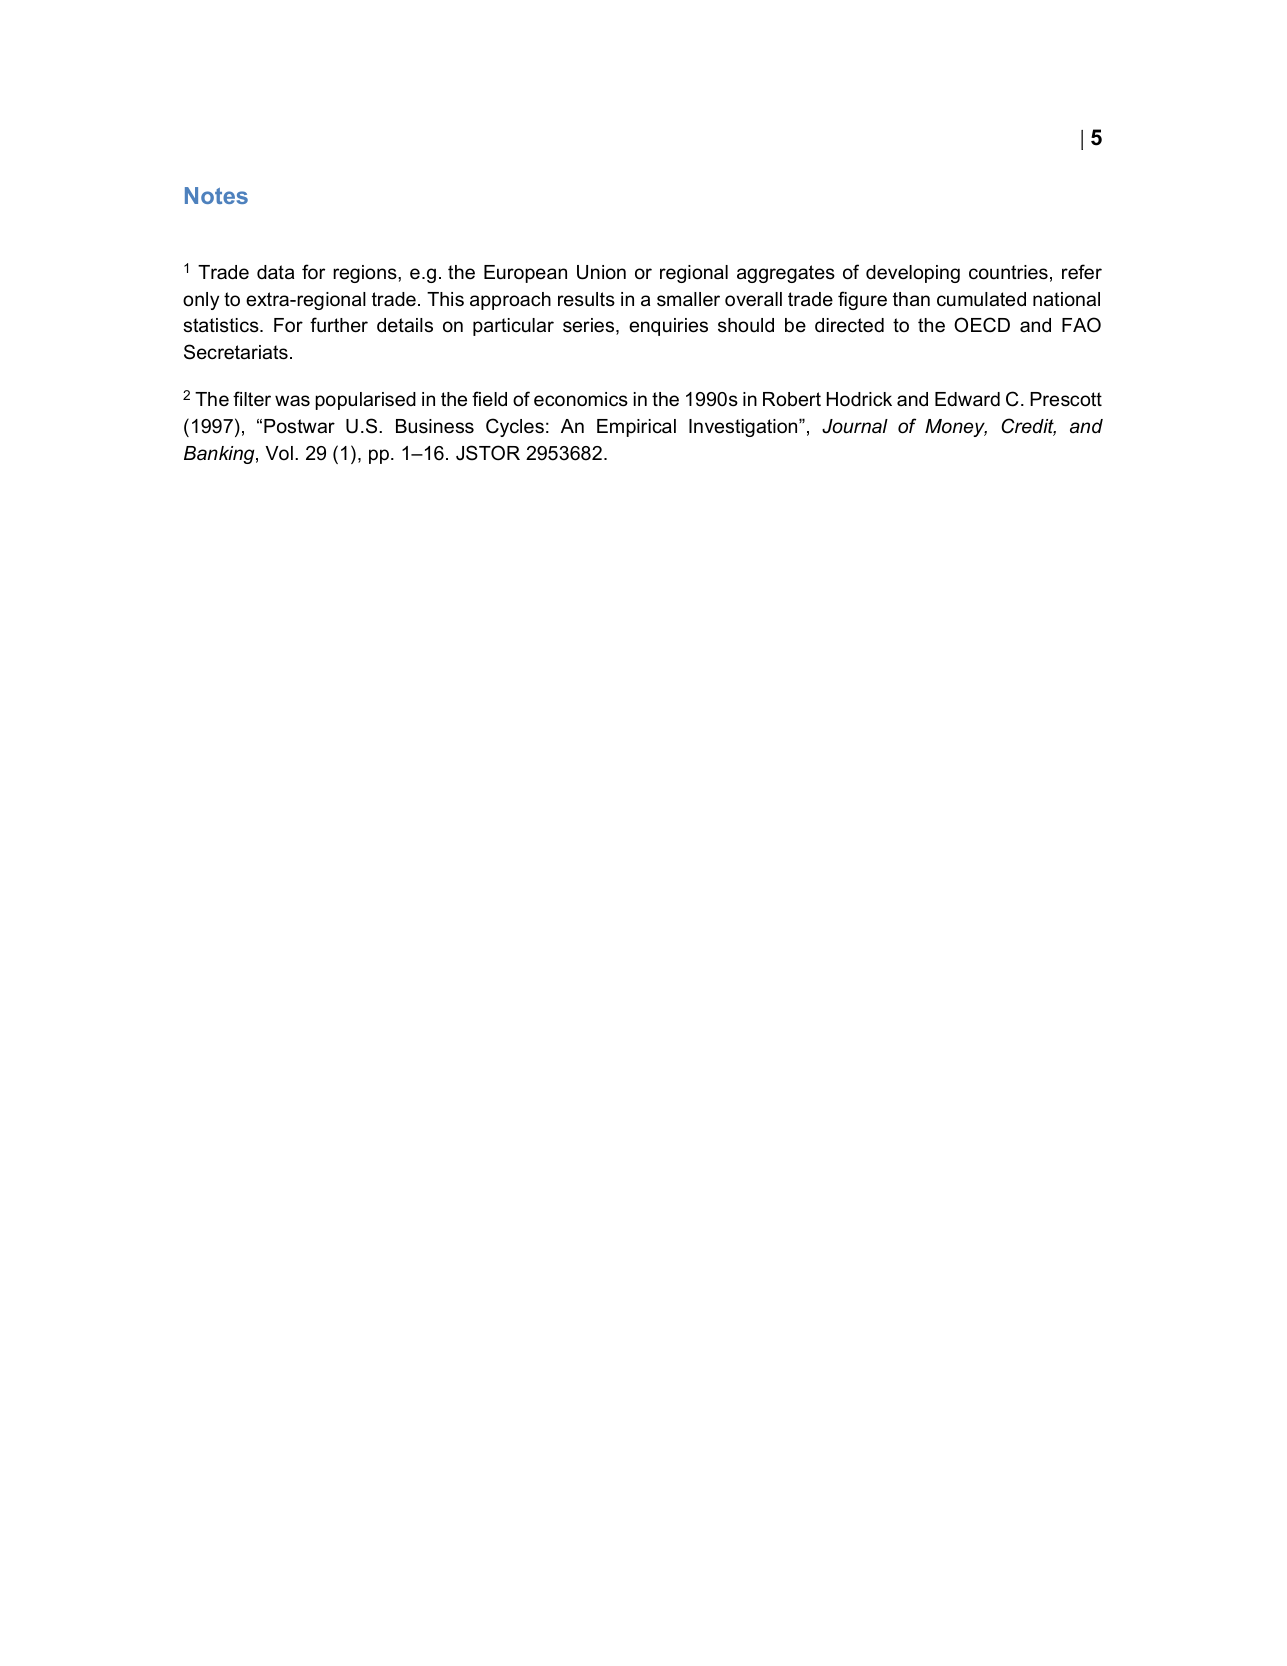 The width and height of the image is (1287, 1666). Describe the element at coordinates (525, 274) in the image. I see `European` at that location.
